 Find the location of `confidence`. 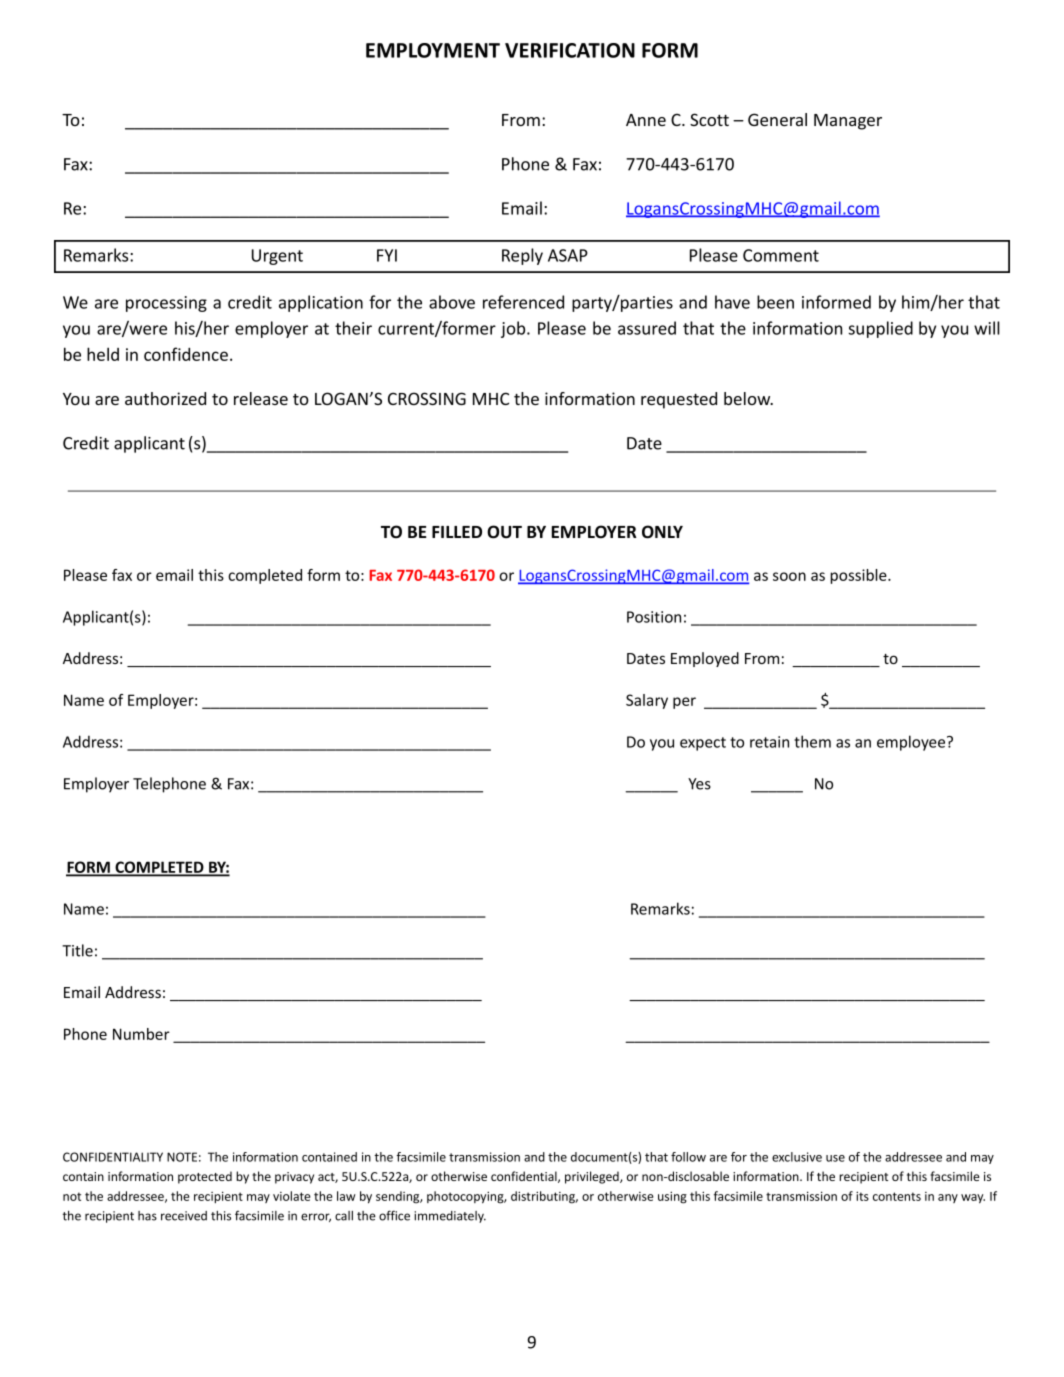

confidence is located at coordinates (186, 354).
